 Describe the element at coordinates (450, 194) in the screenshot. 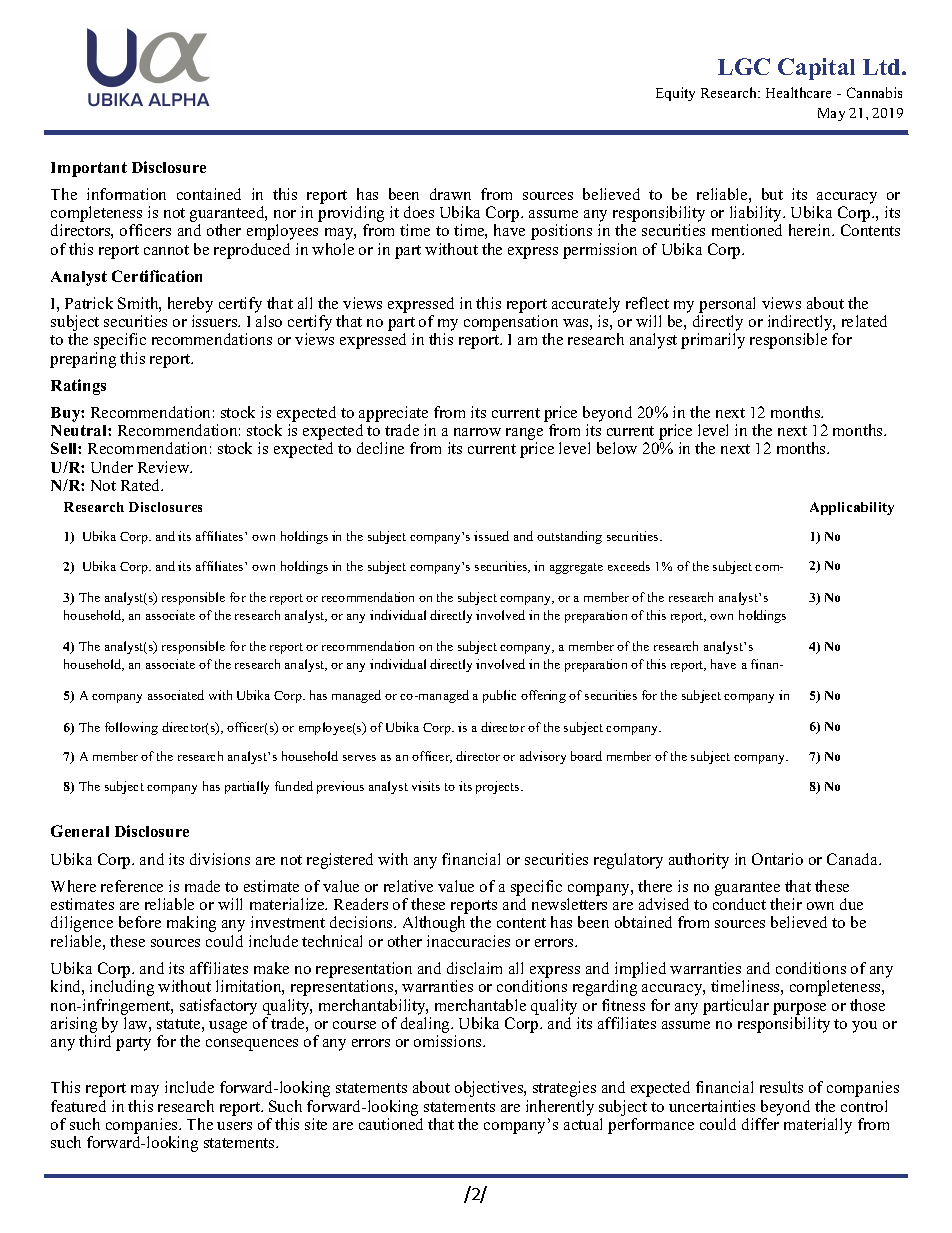

I see `drawn` at that location.
